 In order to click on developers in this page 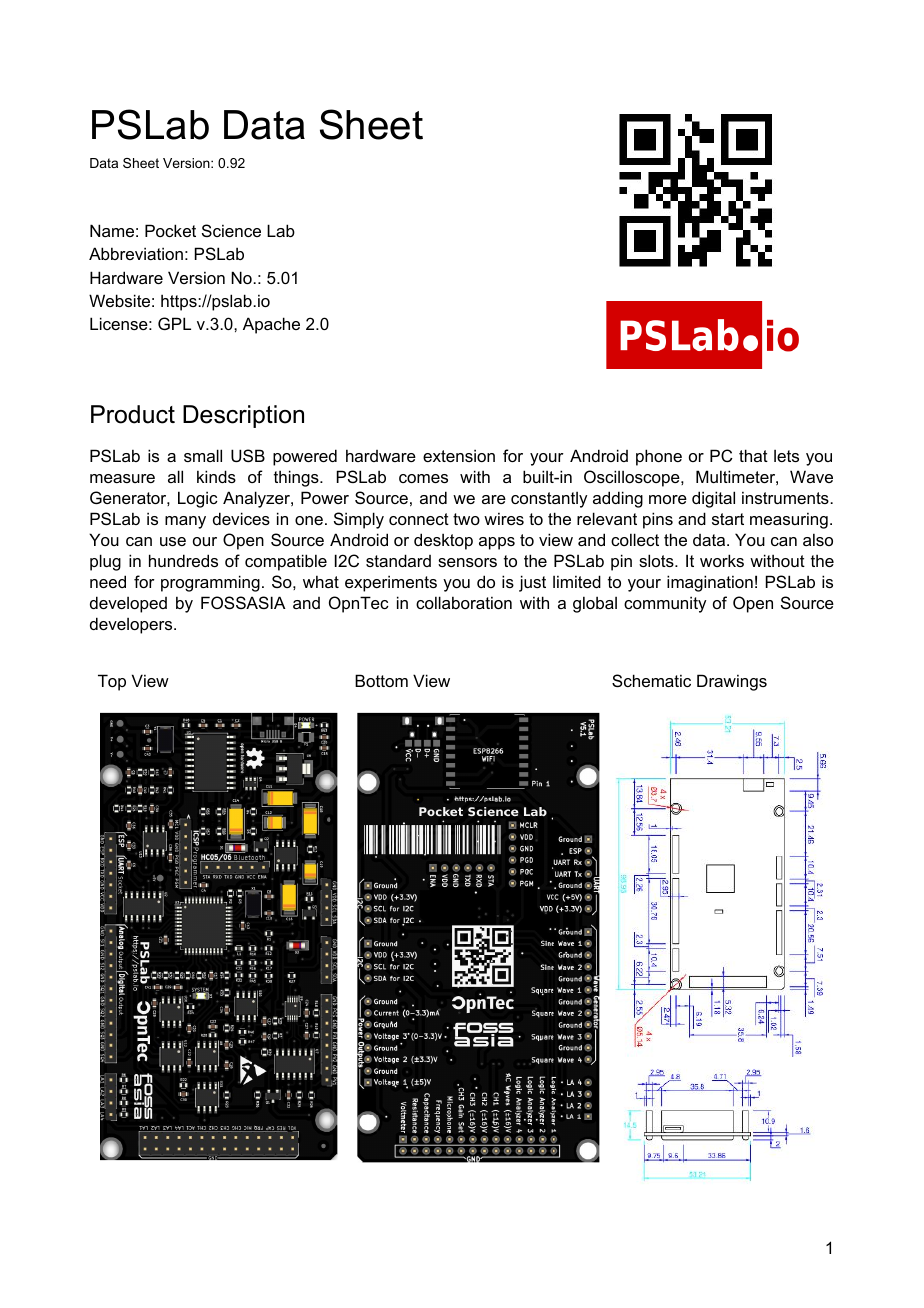, I will do `click(132, 625)`.
